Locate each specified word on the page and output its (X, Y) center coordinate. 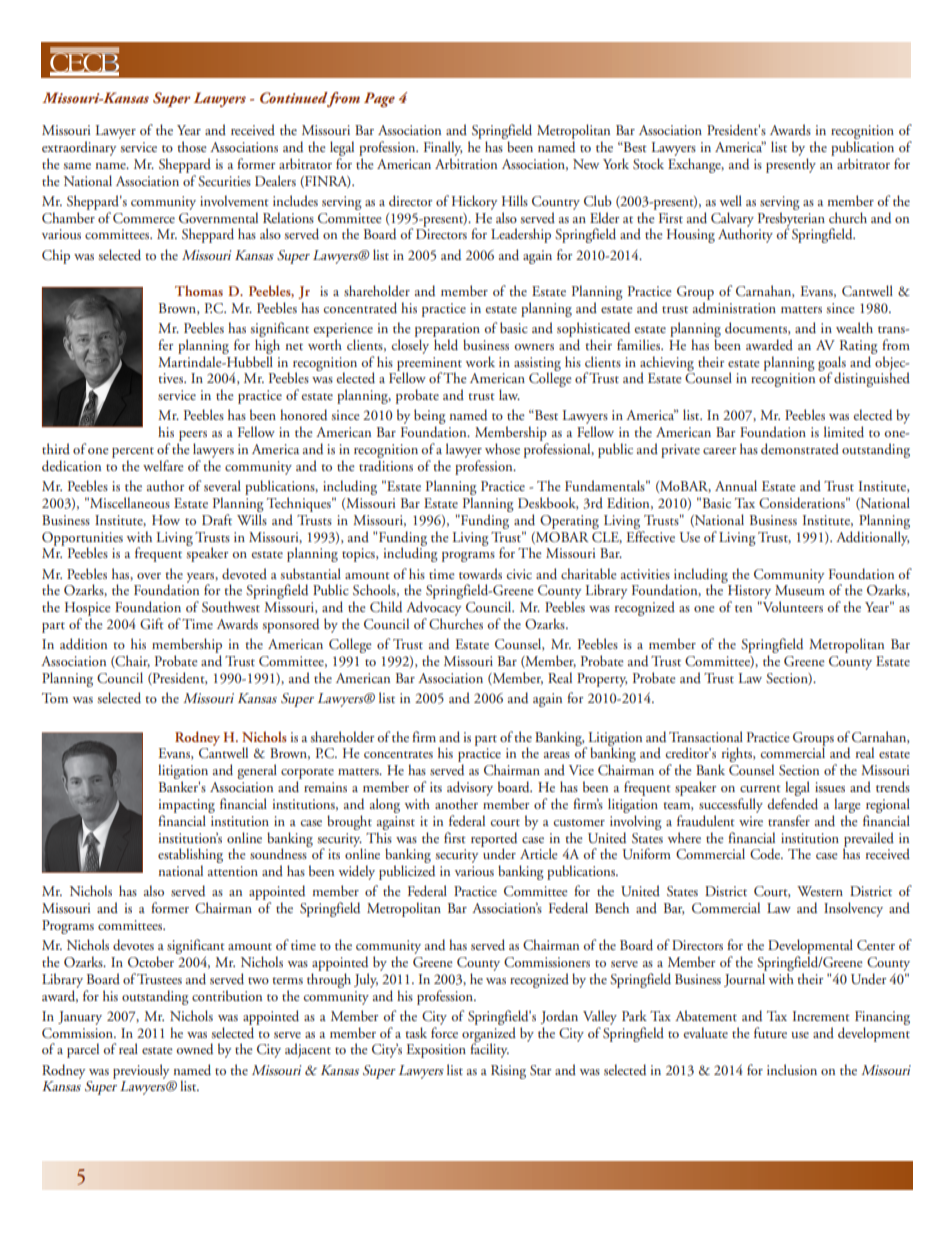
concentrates (398, 754)
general (257, 771)
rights (737, 756)
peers (192, 437)
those (192, 146)
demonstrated (800, 448)
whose (502, 448)
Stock (648, 164)
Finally (443, 148)
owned (194, 1048)
